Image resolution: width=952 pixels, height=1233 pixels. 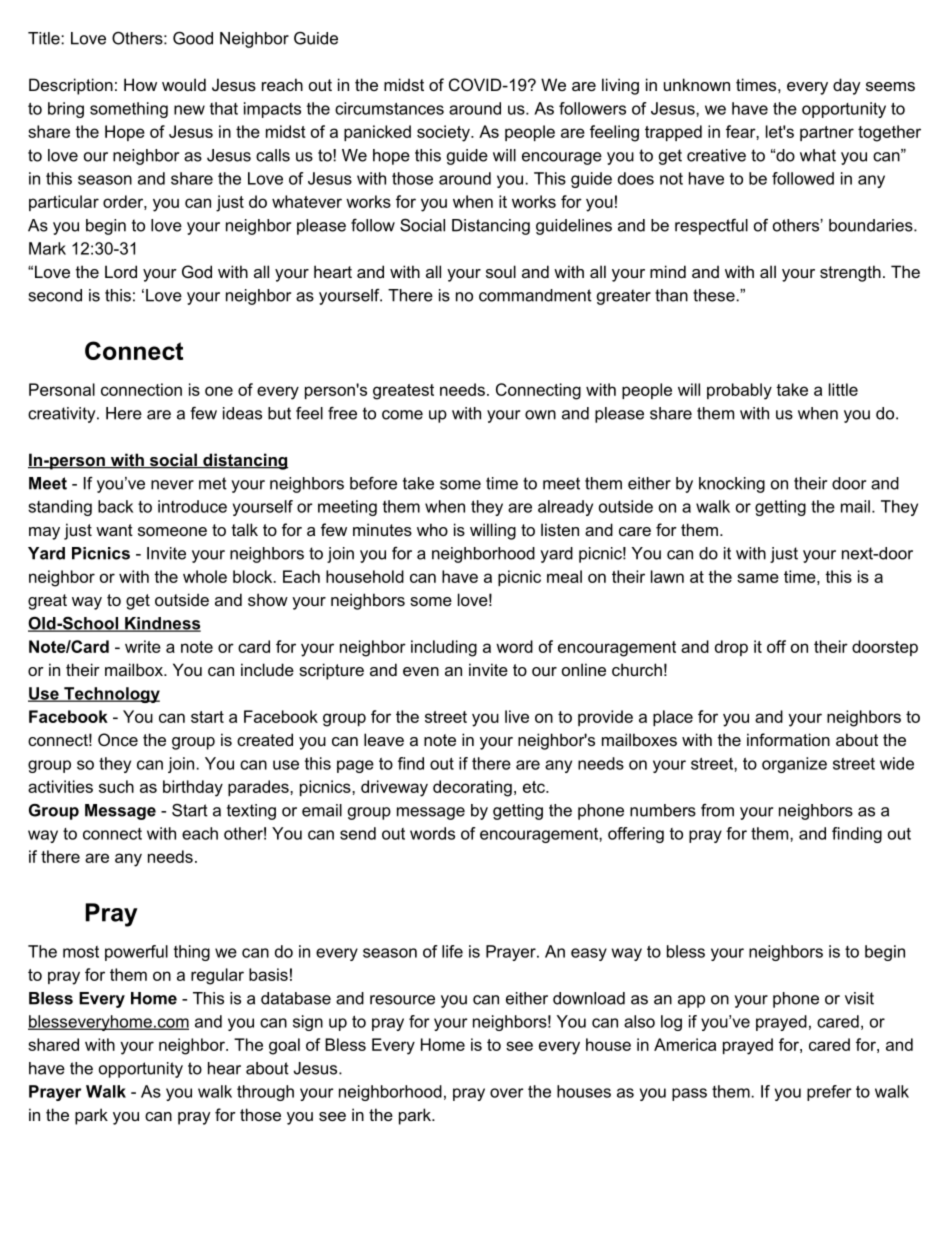 What do you see at coordinates (829, 1093) in the screenshot?
I see `prefer` at bounding box center [829, 1093].
